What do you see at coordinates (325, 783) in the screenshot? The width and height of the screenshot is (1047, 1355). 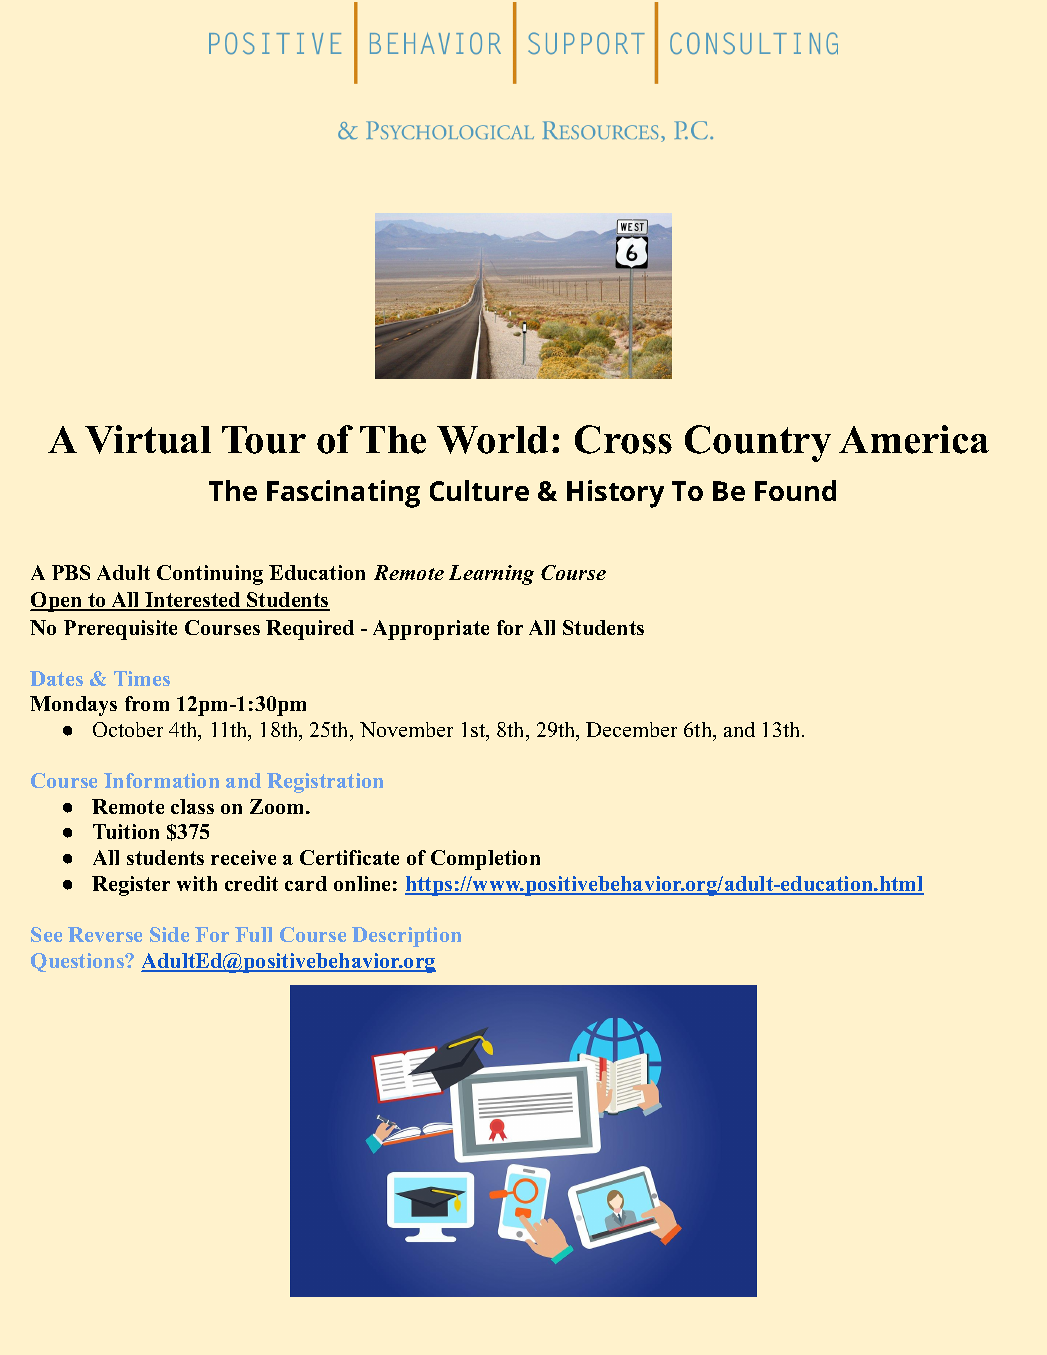 I see `Registration` at bounding box center [325, 783].
